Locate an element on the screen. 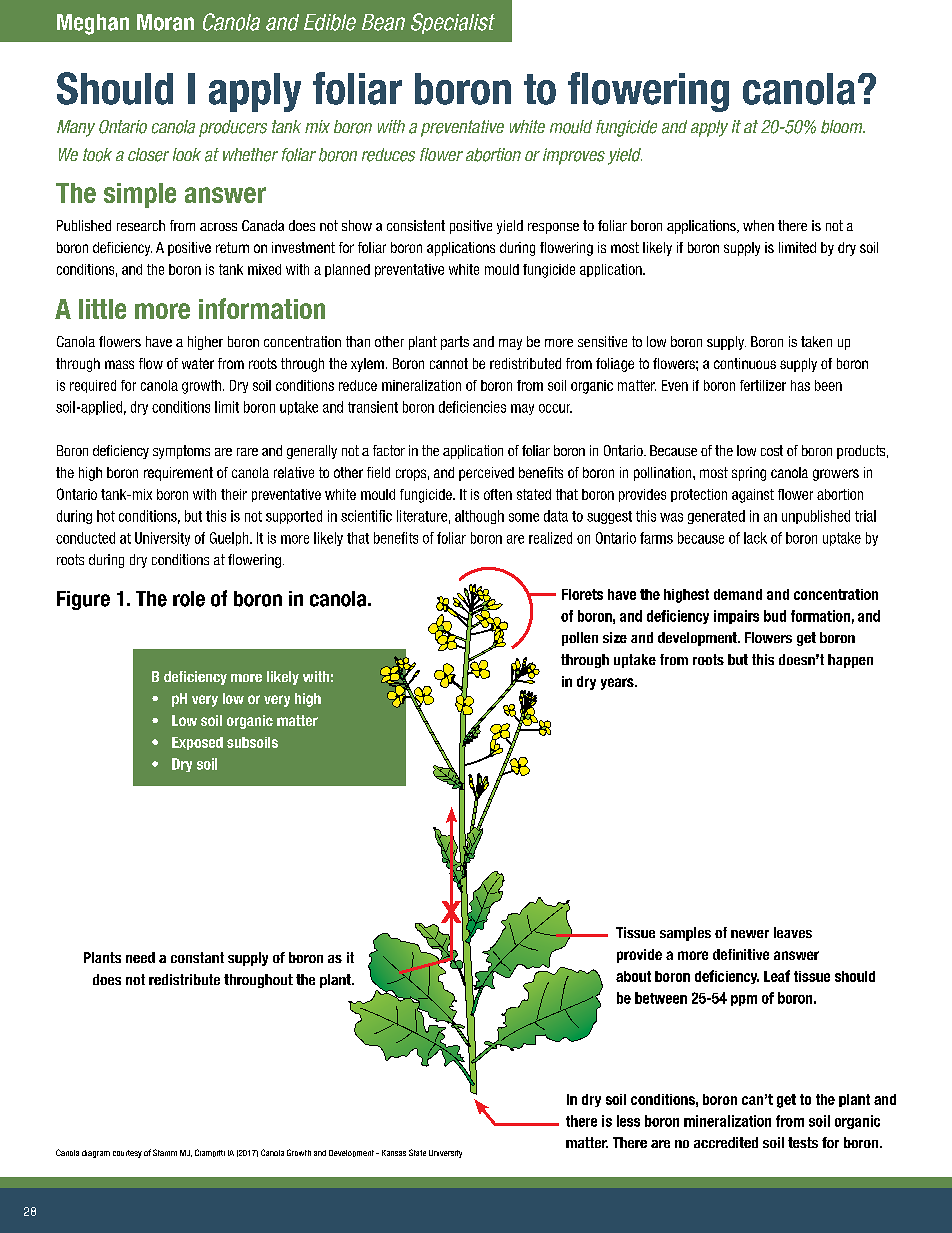 Image resolution: width=952 pixels, height=1233 pixels. deficiencies is located at coordinates (472, 407).
